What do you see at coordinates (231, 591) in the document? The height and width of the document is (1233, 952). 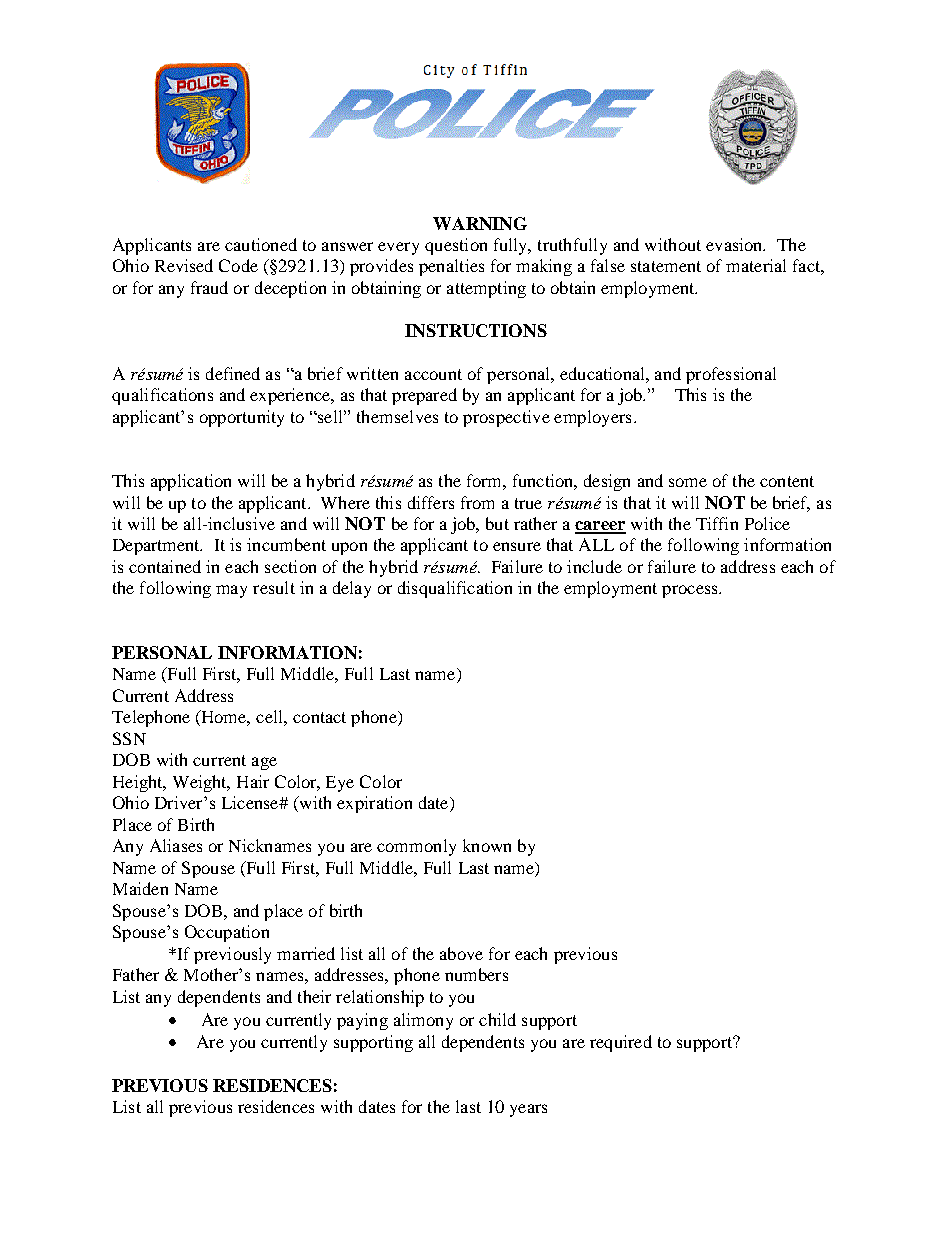 I see `may` at bounding box center [231, 591].
